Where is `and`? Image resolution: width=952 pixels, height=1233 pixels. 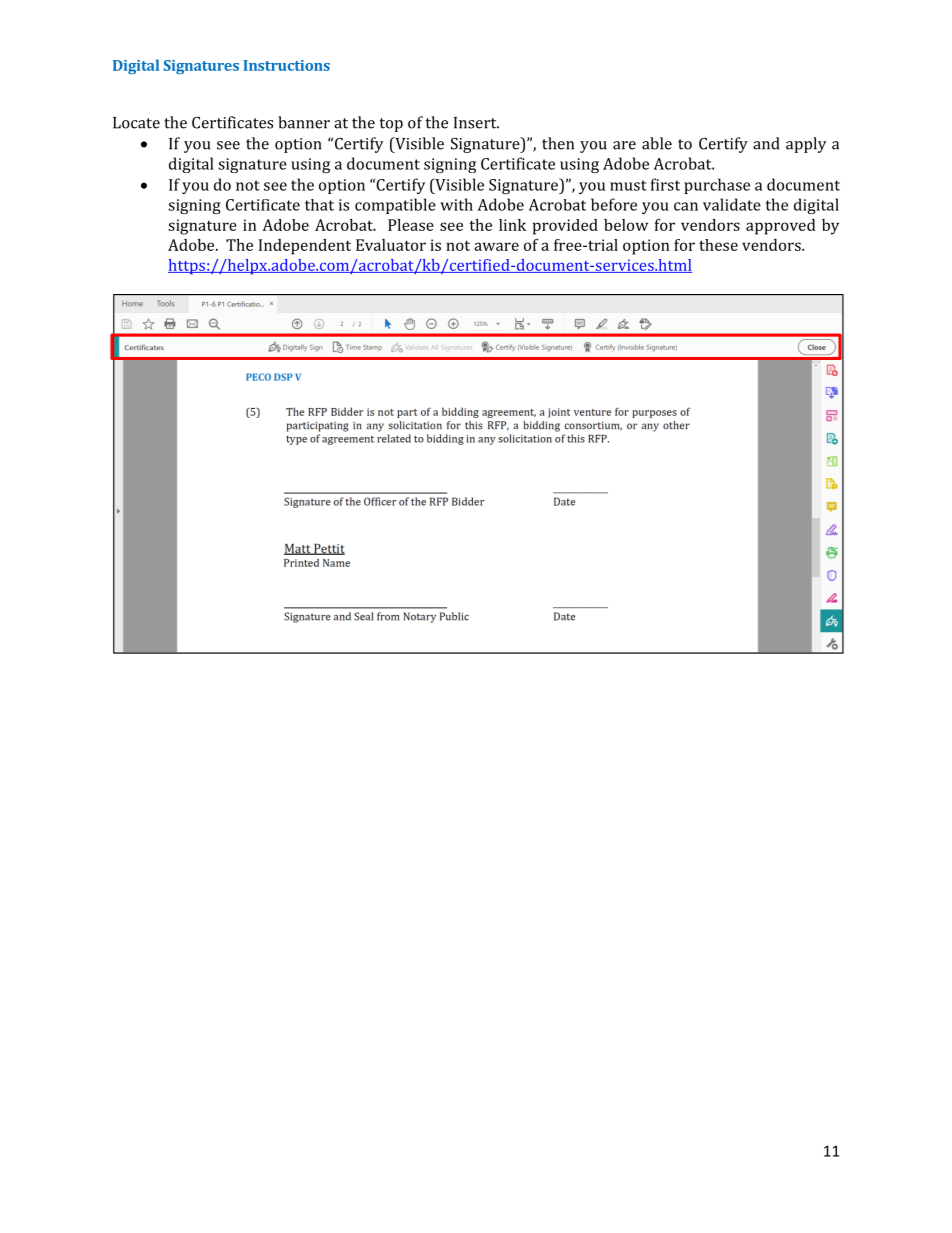
and is located at coordinates (766, 143).
